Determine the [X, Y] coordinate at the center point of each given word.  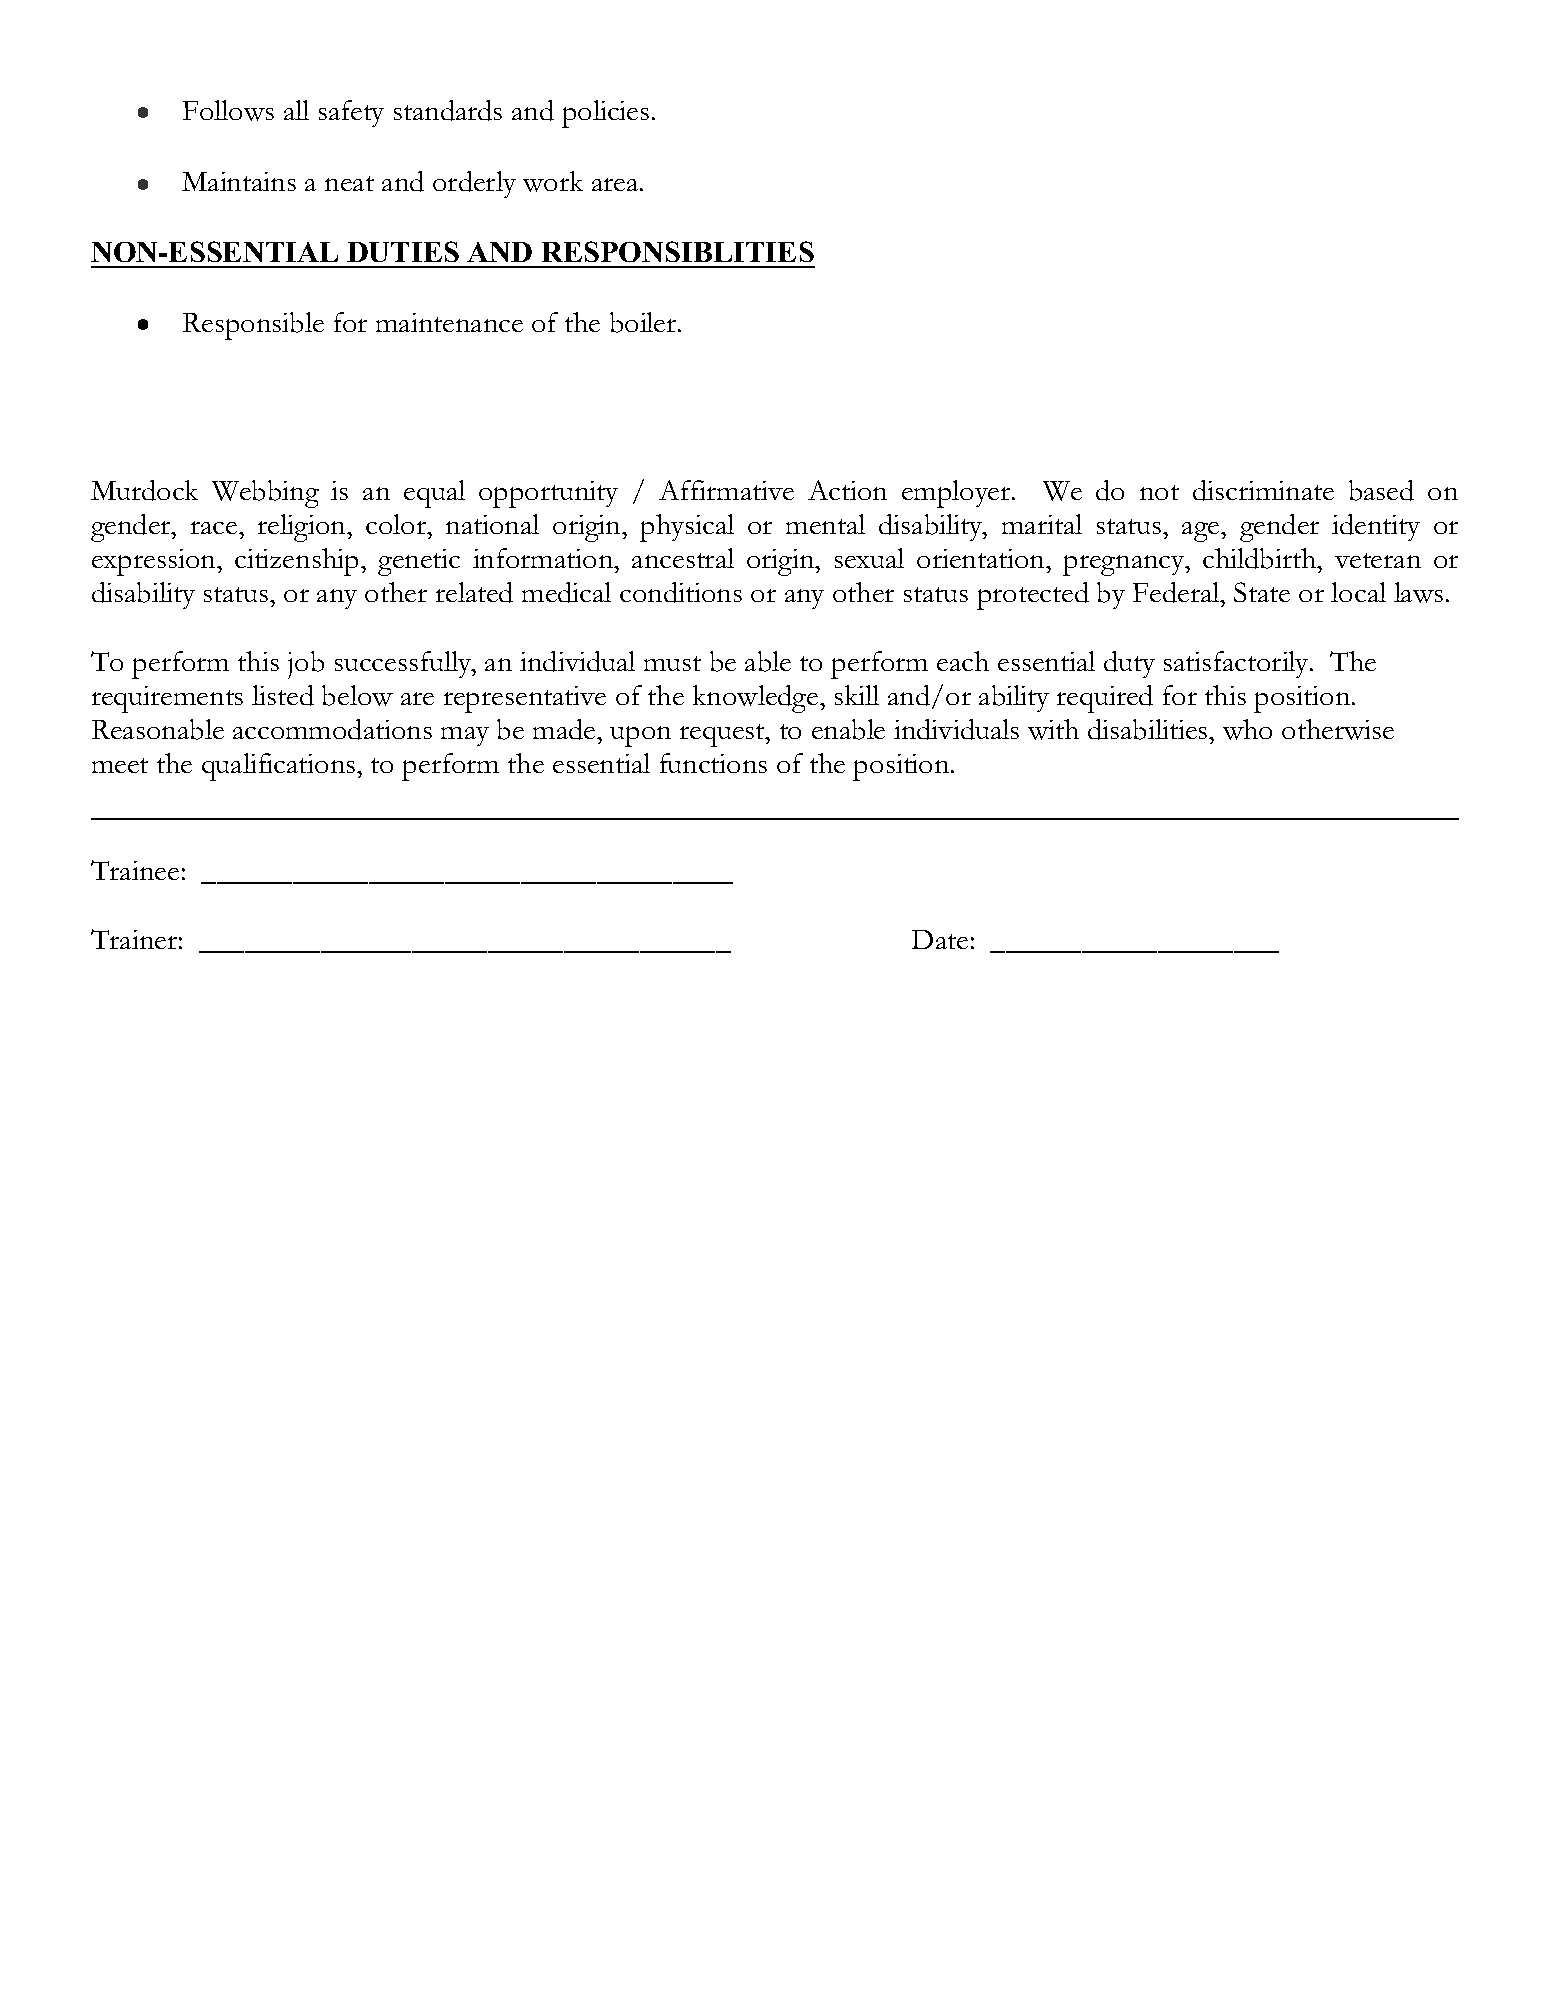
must [672, 663]
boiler [644, 322]
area [615, 184]
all [296, 110]
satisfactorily [1236, 664]
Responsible [253, 326]
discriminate [1263, 490]
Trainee [135, 870]
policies [605, 114]
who [1247, 729]
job [306, 665]
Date [940, 939]
